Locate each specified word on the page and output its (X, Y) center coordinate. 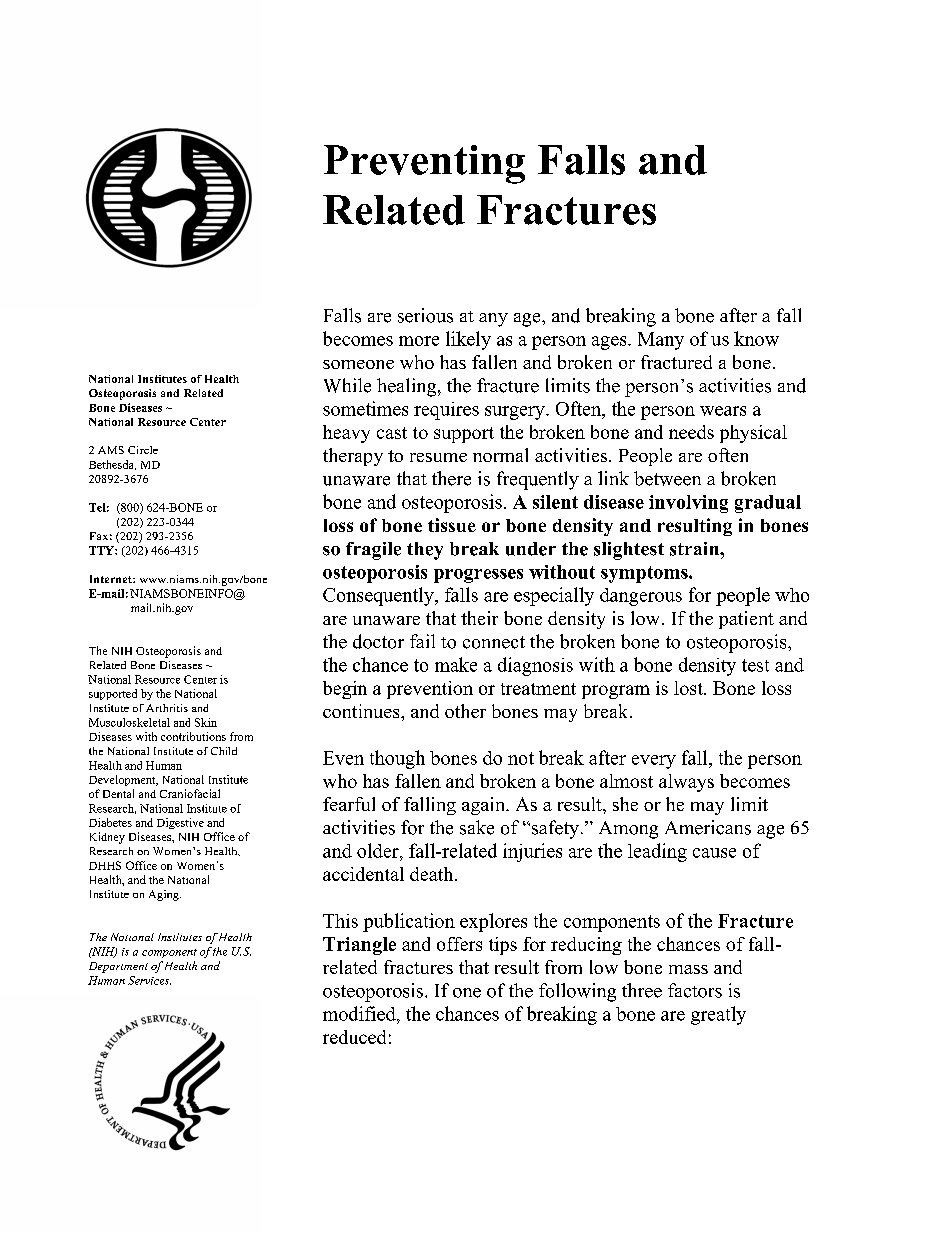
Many (661, 341)
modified (360, 1013)
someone (358, 364)
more (419, 341)
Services (149, 980)
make (456, 664)
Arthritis (167, 708)
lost (689, 688)
